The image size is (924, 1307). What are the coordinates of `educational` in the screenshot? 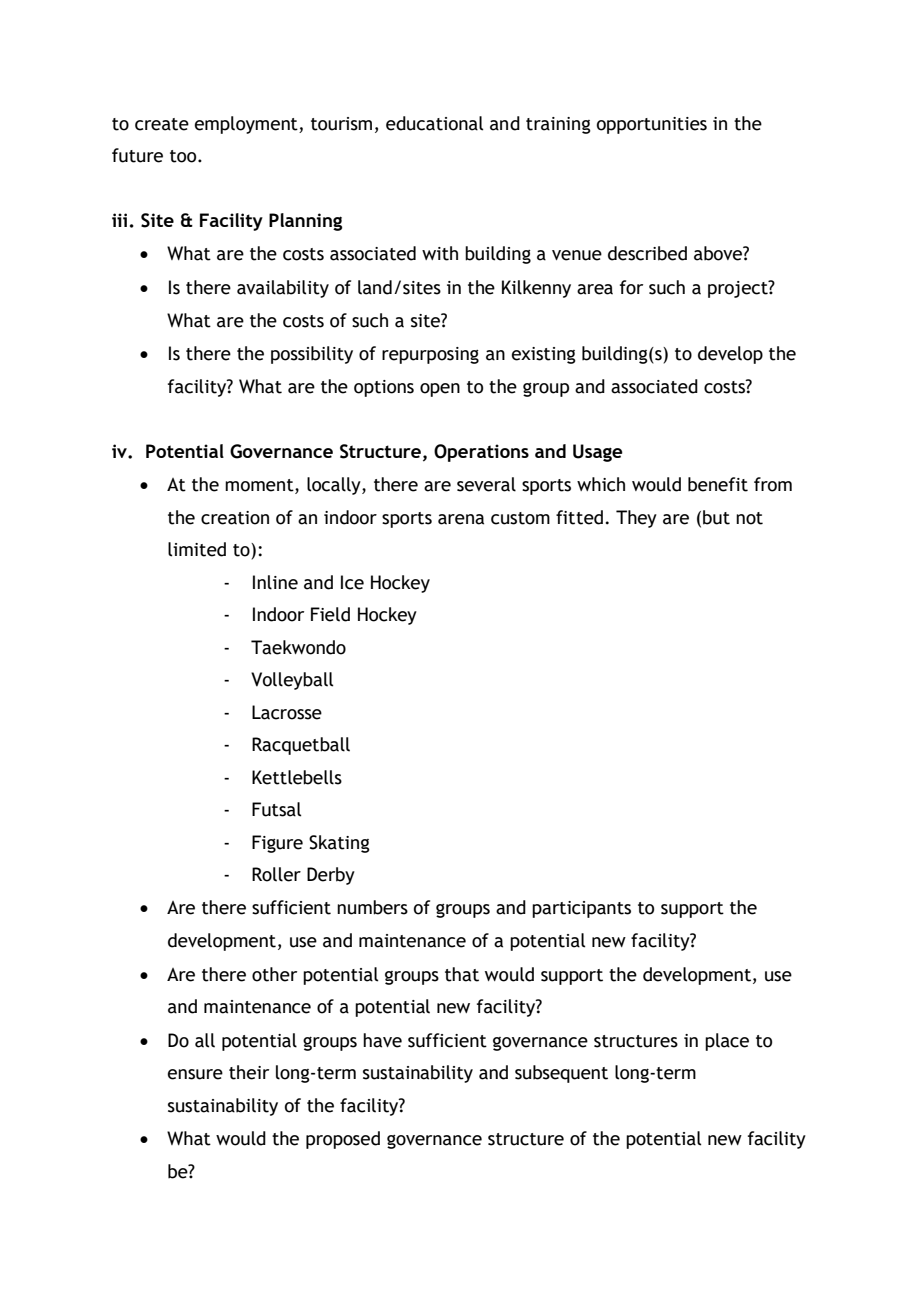 It's located at (434, 123).
